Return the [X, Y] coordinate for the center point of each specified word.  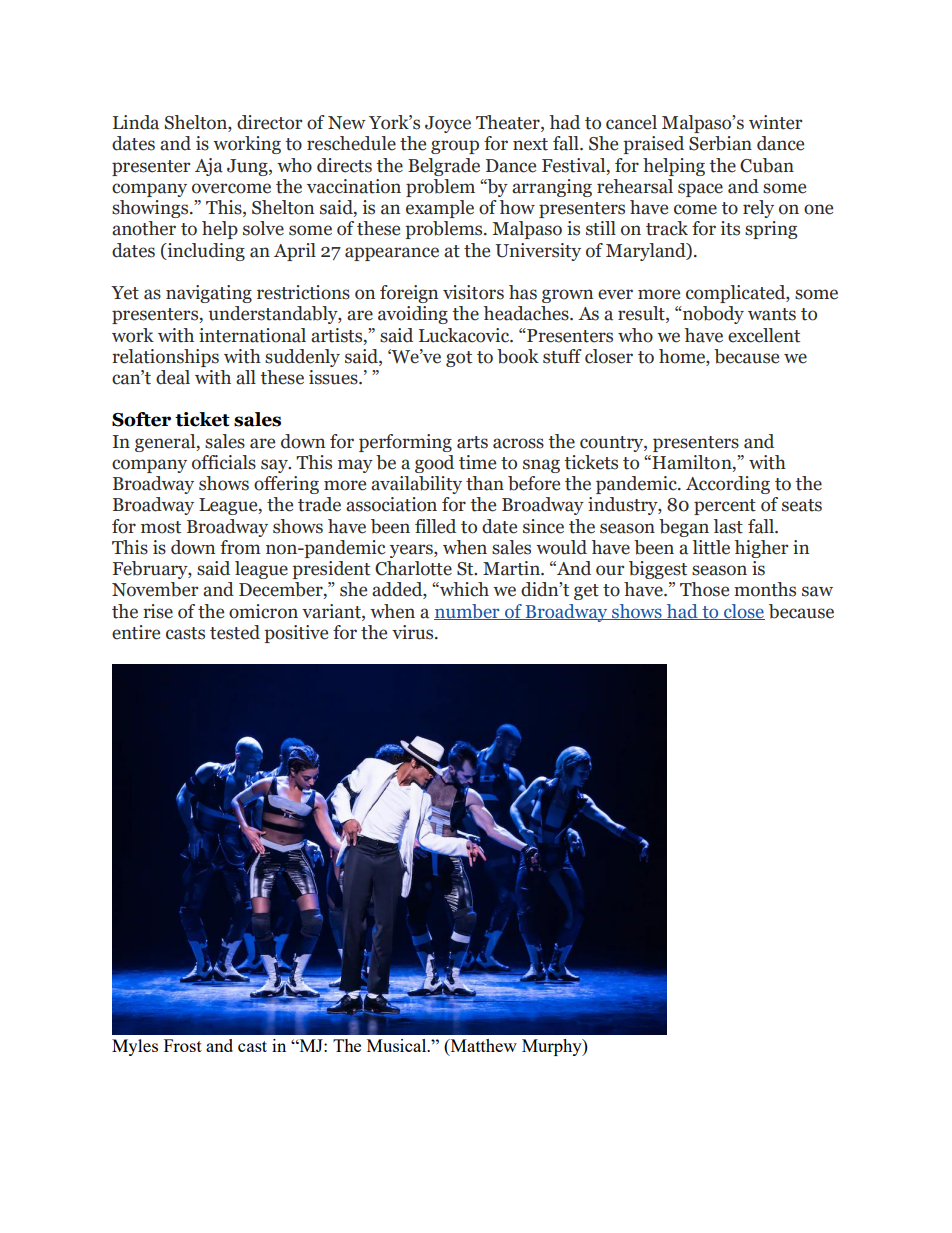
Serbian [720, 143]
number [468, 612]
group [455, 147]
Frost [183, 1045]
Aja [209, 167]
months [765, 589]
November [155, 589]
